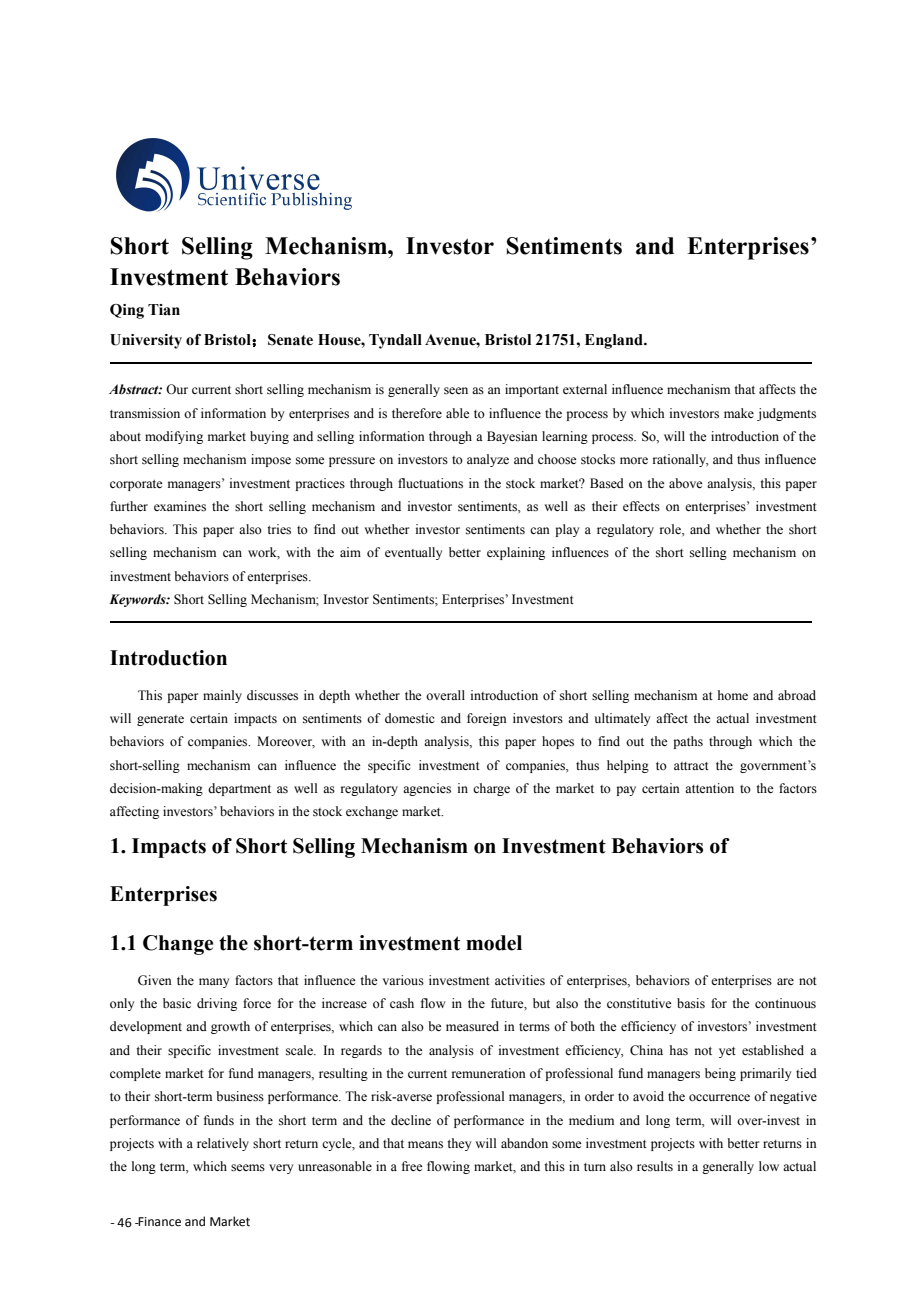 Image resolution: width=924 pixels, height=1307 pixels. What do you see at coordinates (248, 1168) in the document?
I see `seems` at bounding box center [248, 1168].
